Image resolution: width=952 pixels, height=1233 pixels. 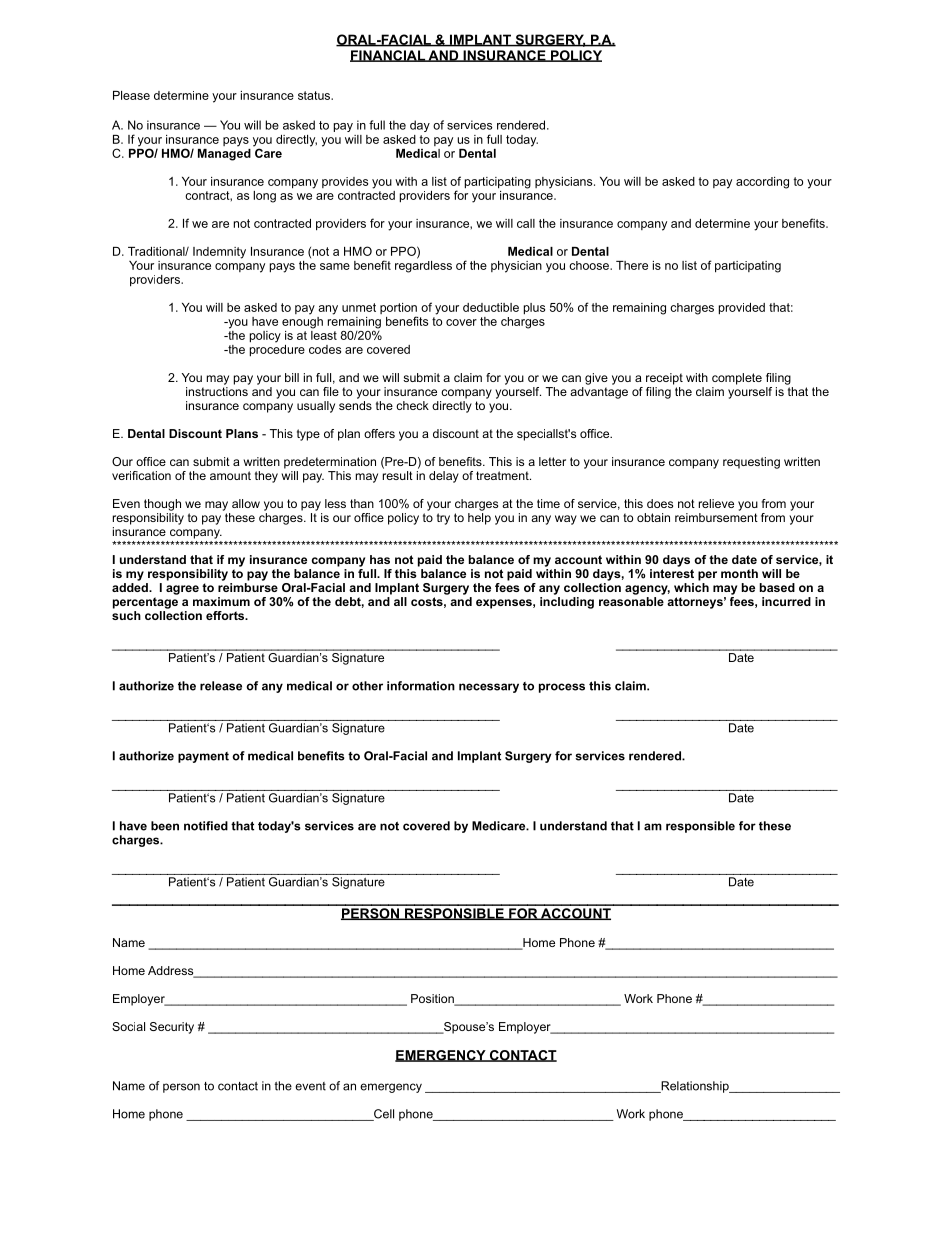 I want to click on Social, so click(x=128, y=1026).
